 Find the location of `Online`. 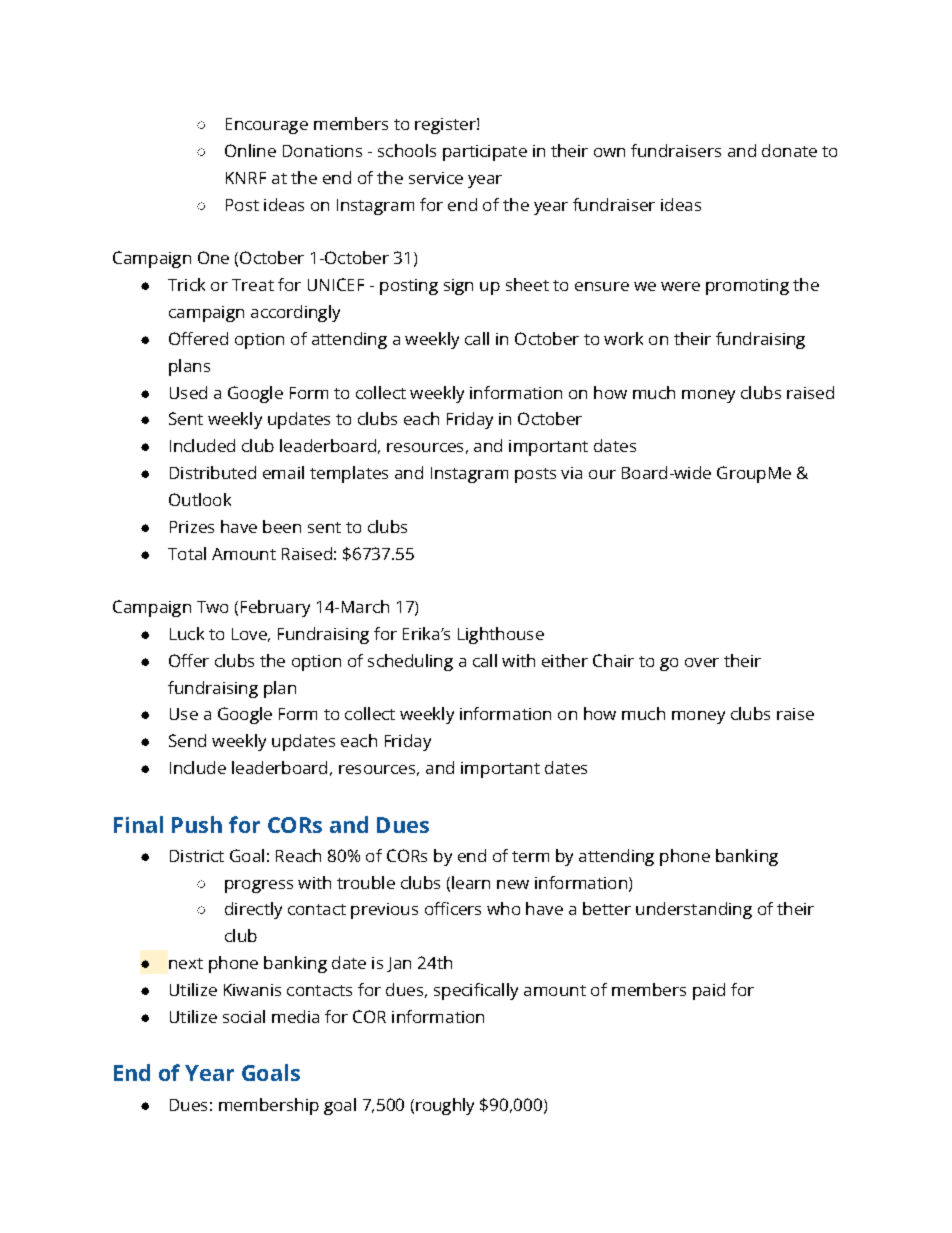

Online is located at coordinates (250, 150).
